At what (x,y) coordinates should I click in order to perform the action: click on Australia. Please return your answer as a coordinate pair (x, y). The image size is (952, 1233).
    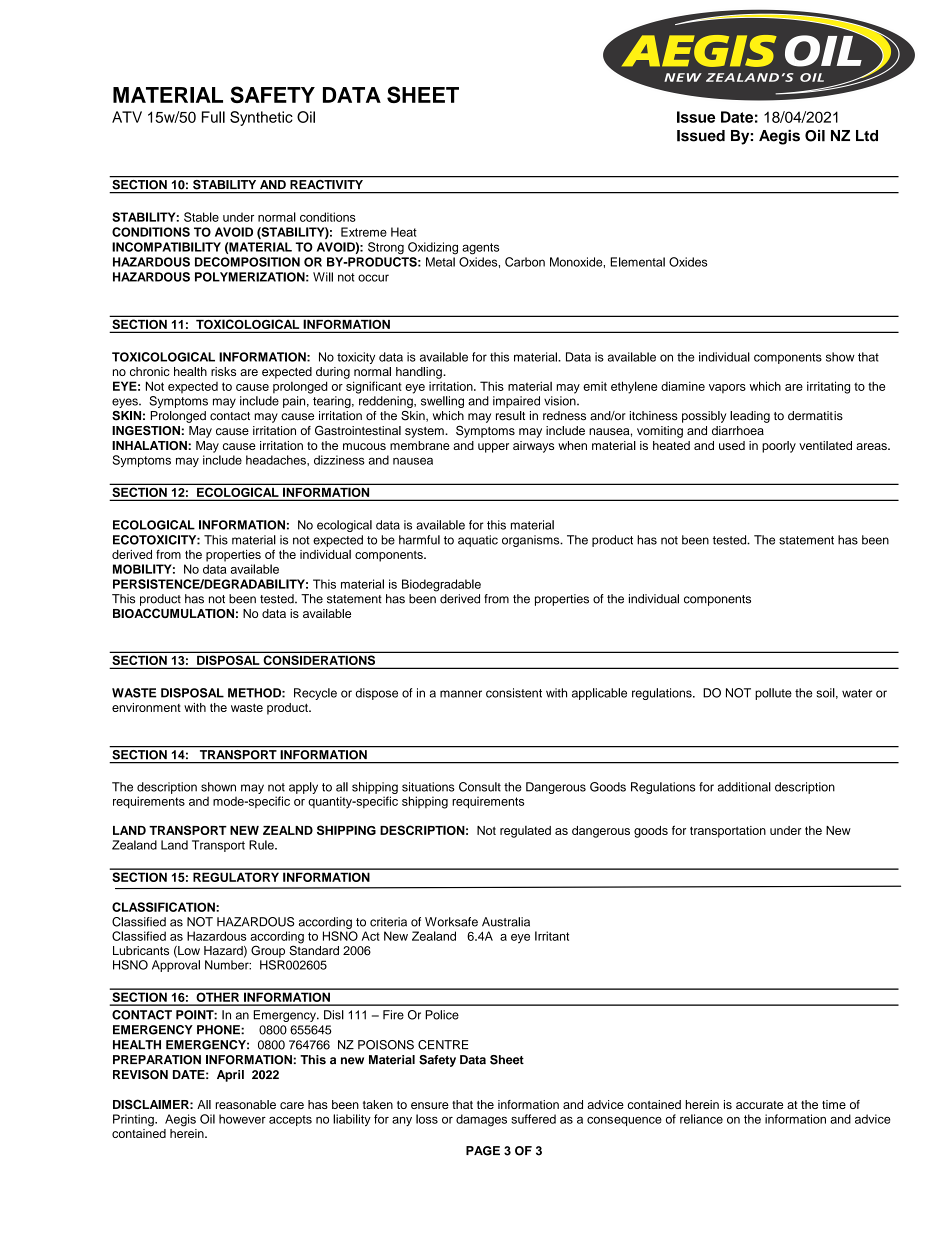
    Looking at the image, I should click on (506, 922).
